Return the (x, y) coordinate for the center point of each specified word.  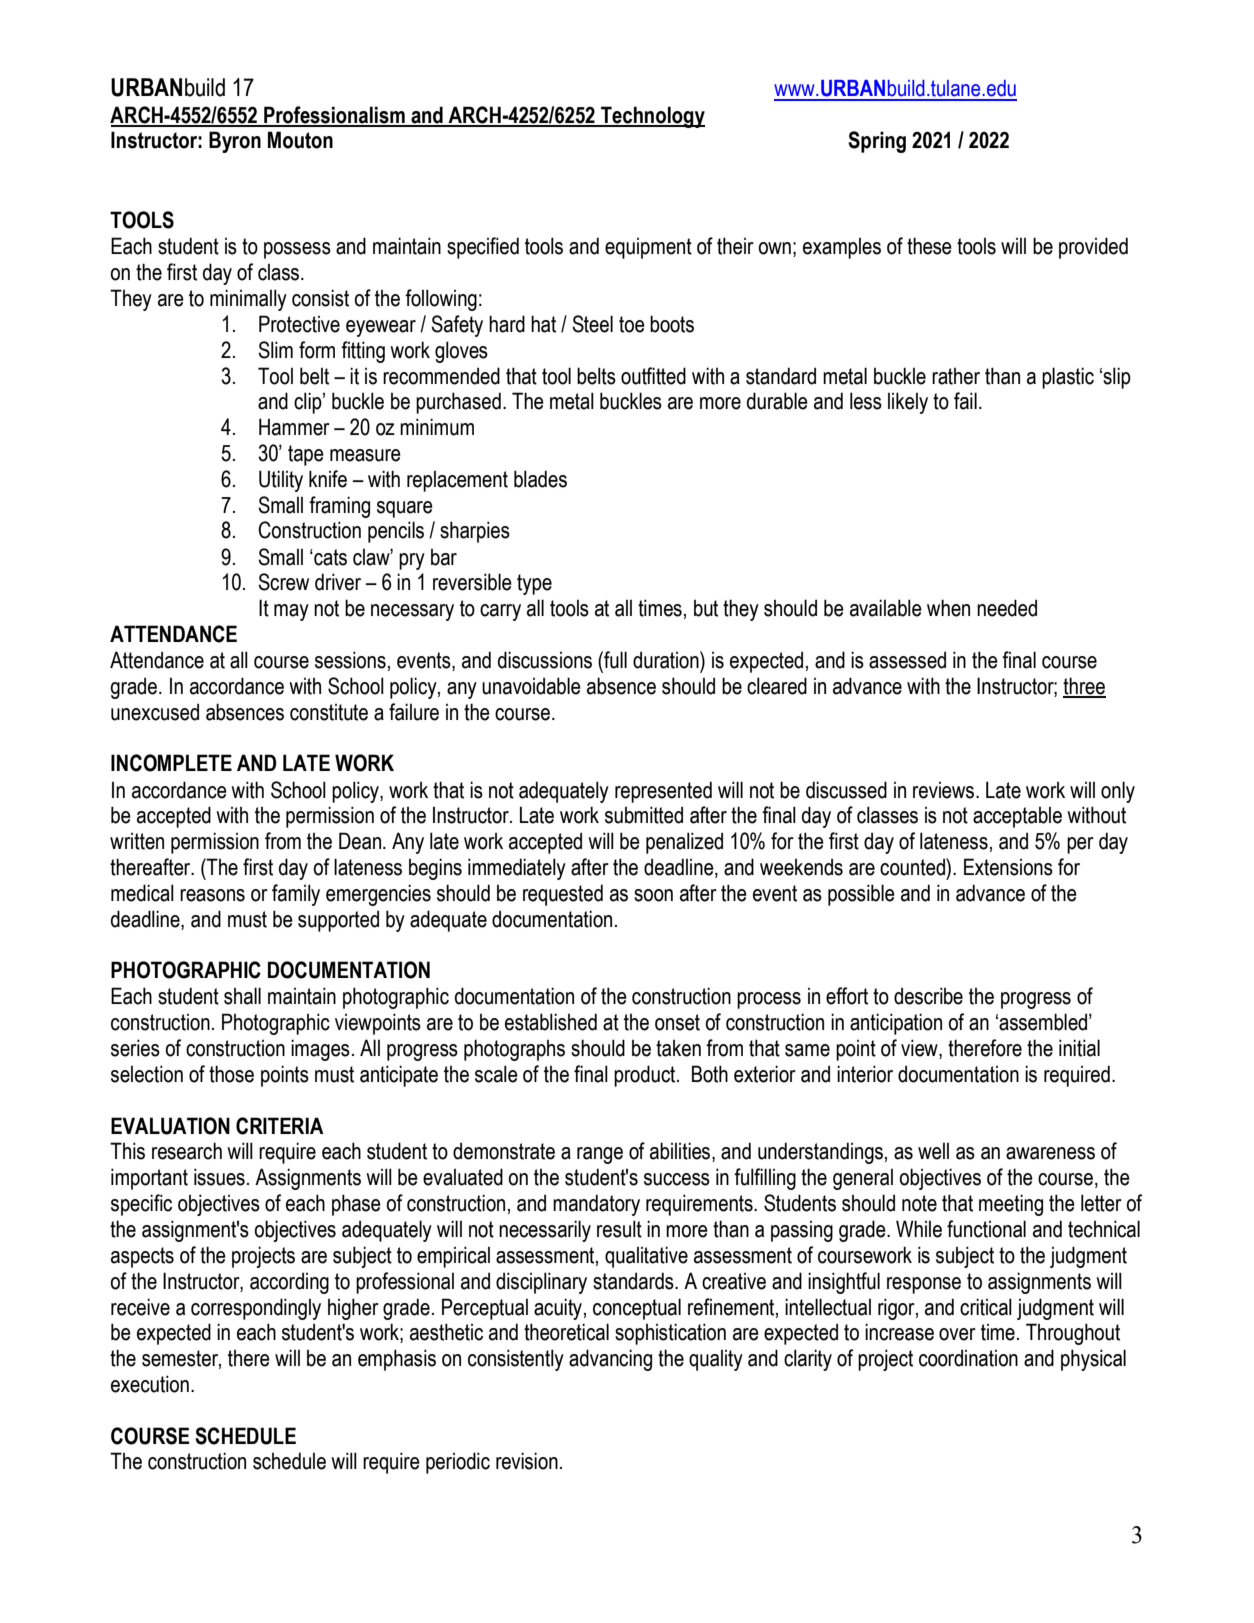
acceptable (1017, 817)
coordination (968, 1358)
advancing (610, 1360)
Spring (877, 142)
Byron (235, 142)
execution (150, 1384)
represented (663, 792)
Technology (652, 117)
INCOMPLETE (171, 763)
